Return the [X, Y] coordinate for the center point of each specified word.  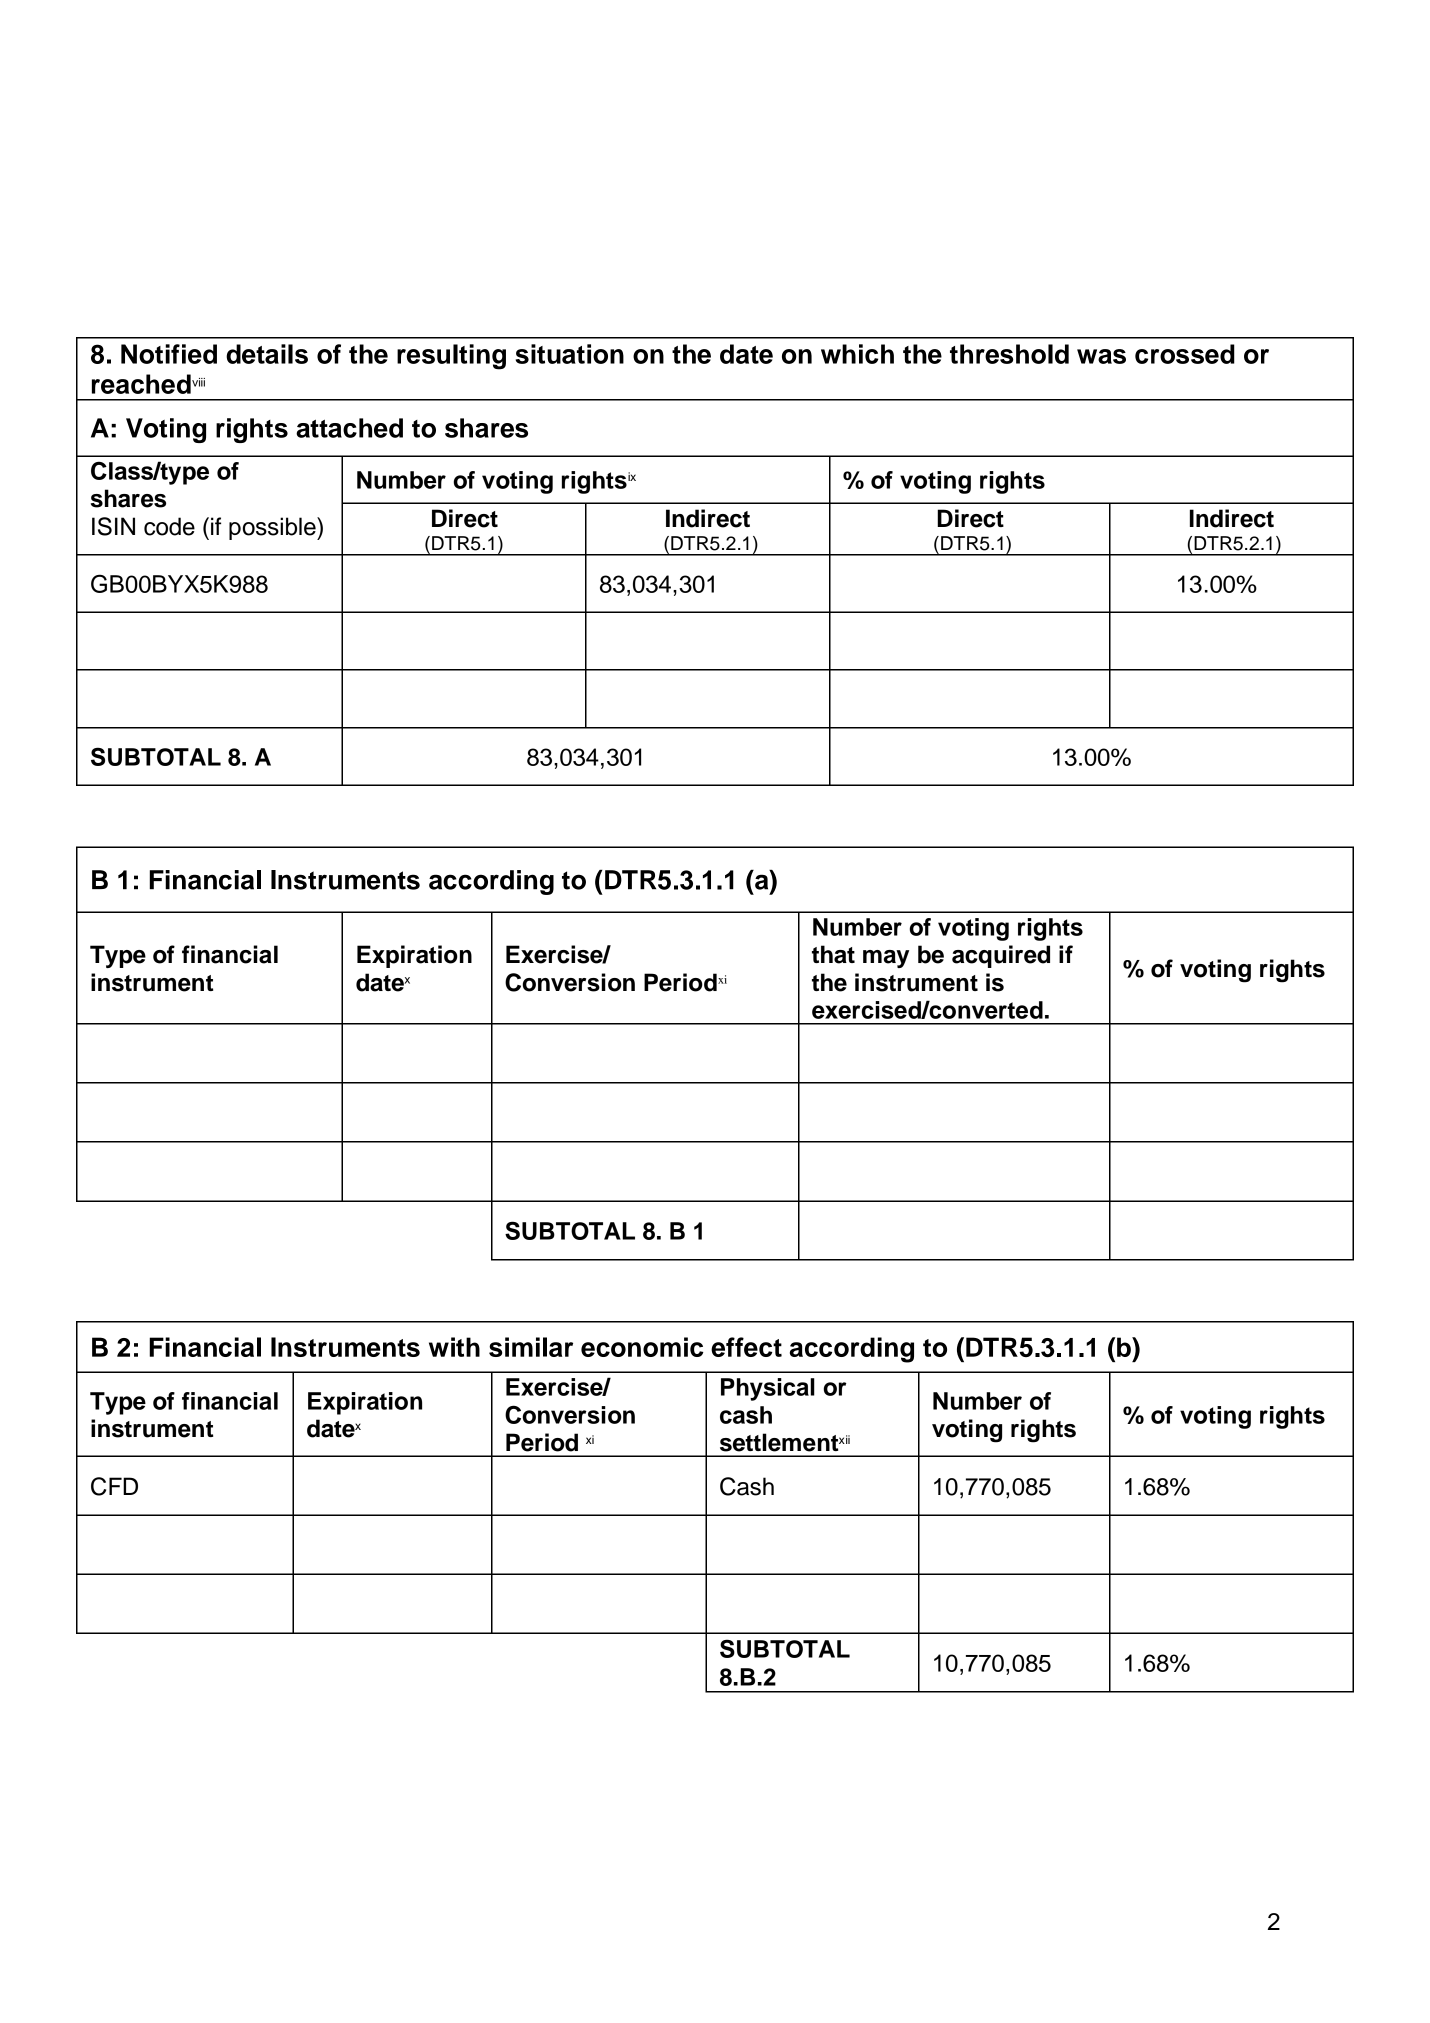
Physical [768, 1389]
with [454, 1347]
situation [570, 354]
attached [349, 428]
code [169, 526]
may [886, 959]
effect [746, 1347]
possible [273, 528]
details [267, 354]
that [833, 954]
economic [642, 1347]
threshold [1009, 354]
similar [531, 1347]
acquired [1001, 956]
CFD [114, 1486]
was [1101, 356]
